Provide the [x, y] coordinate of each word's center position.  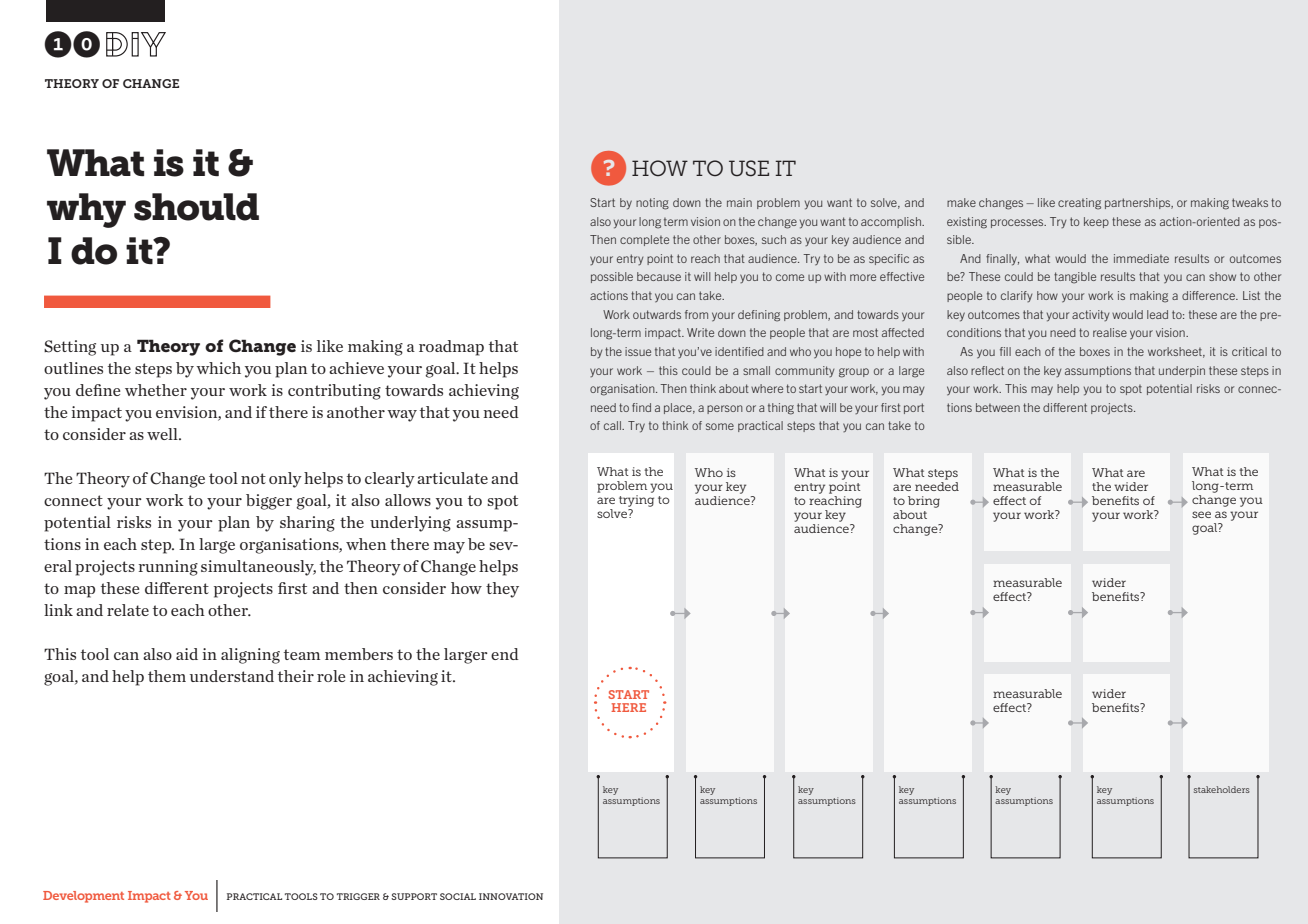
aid [187, 654]
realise [1110, 332]
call [613, 425]
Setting [70, 348]
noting [652, 204]
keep [1096, 222]
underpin [1182, 371]
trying [636, 501]
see [1201, 514]
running [168, 568]
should [196, 207]
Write [700, 332]
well [163, 434]
